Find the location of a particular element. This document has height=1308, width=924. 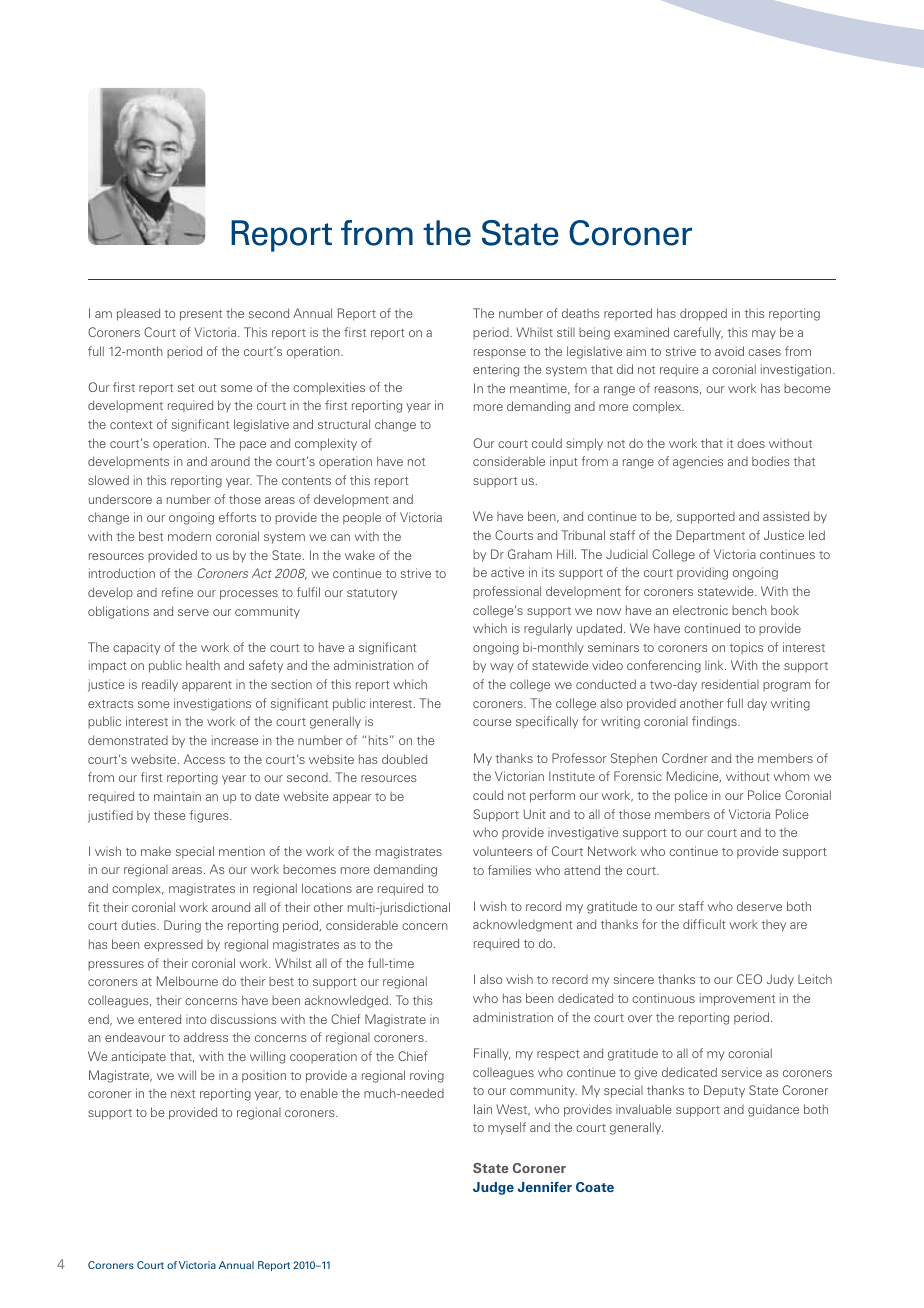

course is located at coordinates (492, 722).
